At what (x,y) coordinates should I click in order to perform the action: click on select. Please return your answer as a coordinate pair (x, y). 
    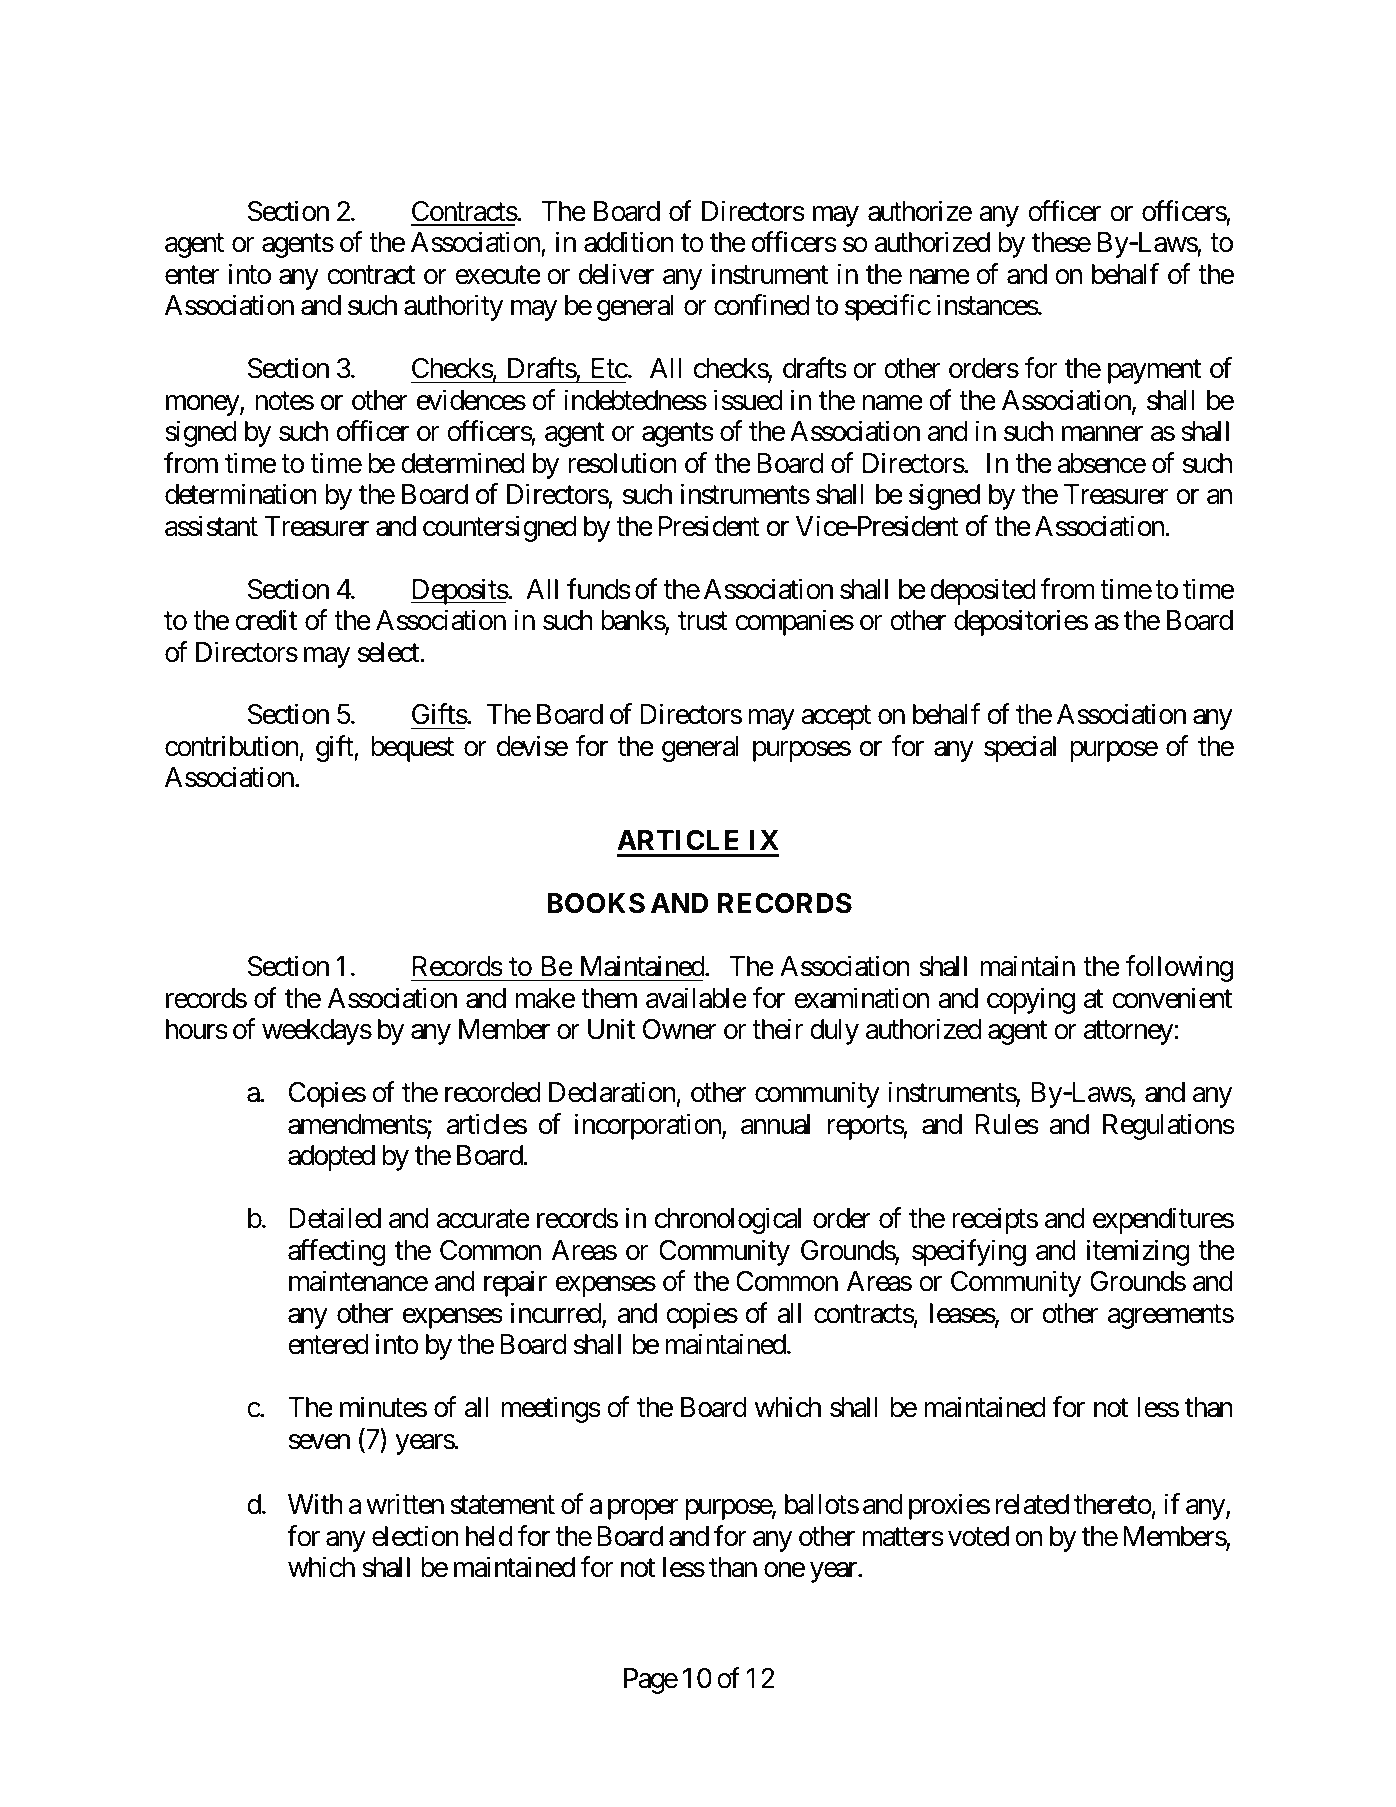
    Looking at the image, I should click on (389, 652).
